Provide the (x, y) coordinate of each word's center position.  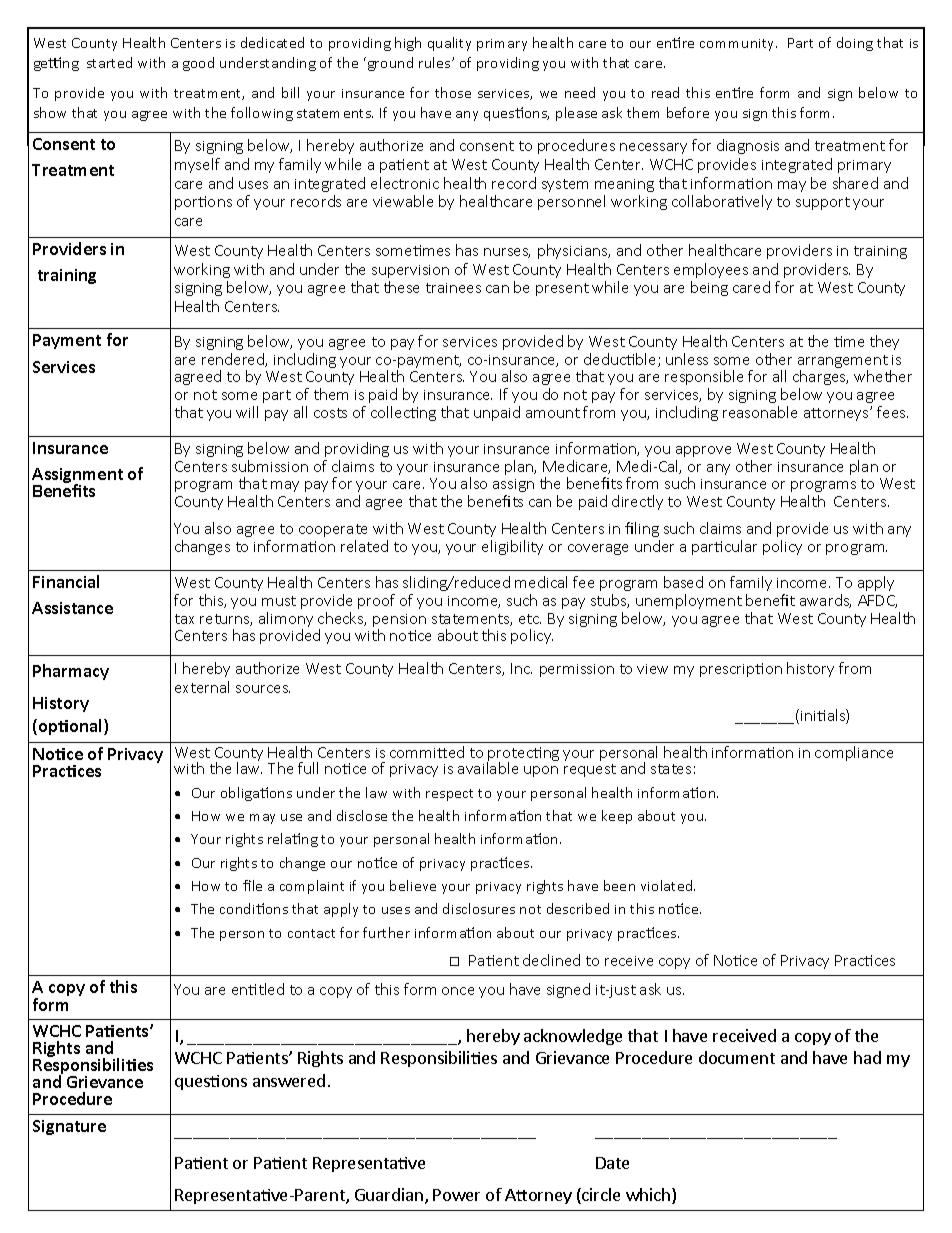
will (247, 412)
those (453, 92)
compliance (854, 753)
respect (449, 795)
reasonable (760, 412)
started (109, 62)
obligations (256, 794)
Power (456, 1195)
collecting (403, 413)
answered (289, 1080)
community (738, 45)
